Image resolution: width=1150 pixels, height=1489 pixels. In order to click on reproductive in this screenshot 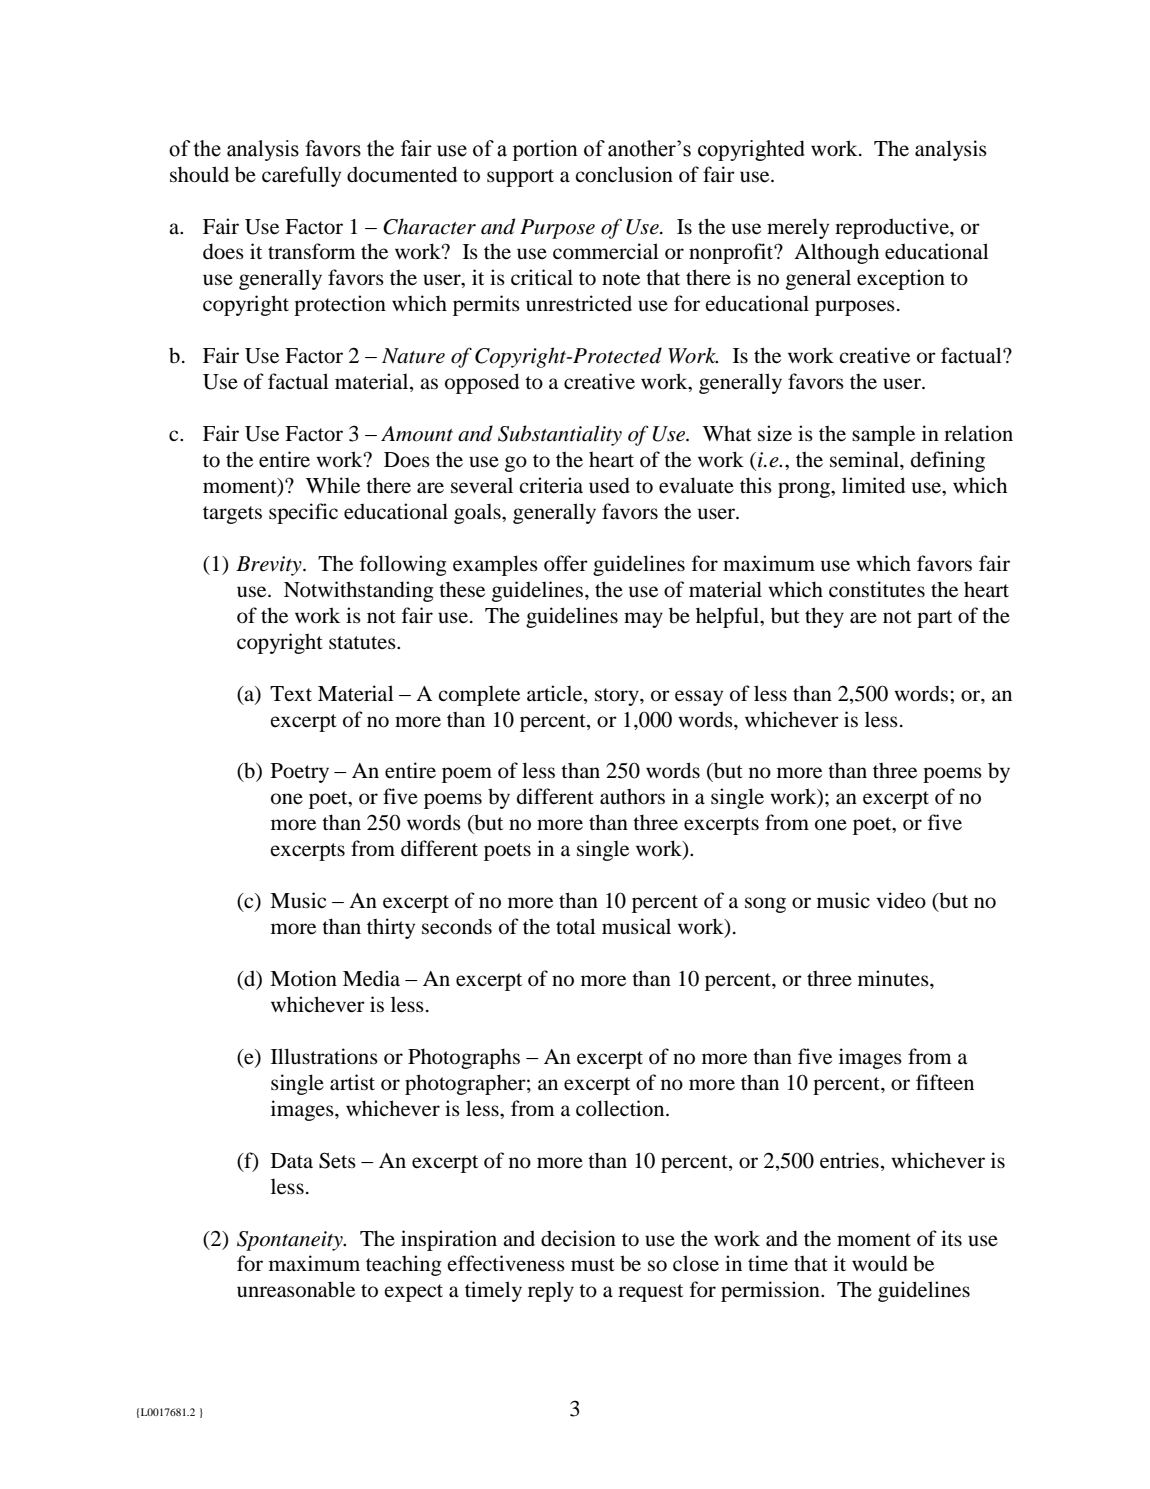, I will do `click(893, 228)`.
